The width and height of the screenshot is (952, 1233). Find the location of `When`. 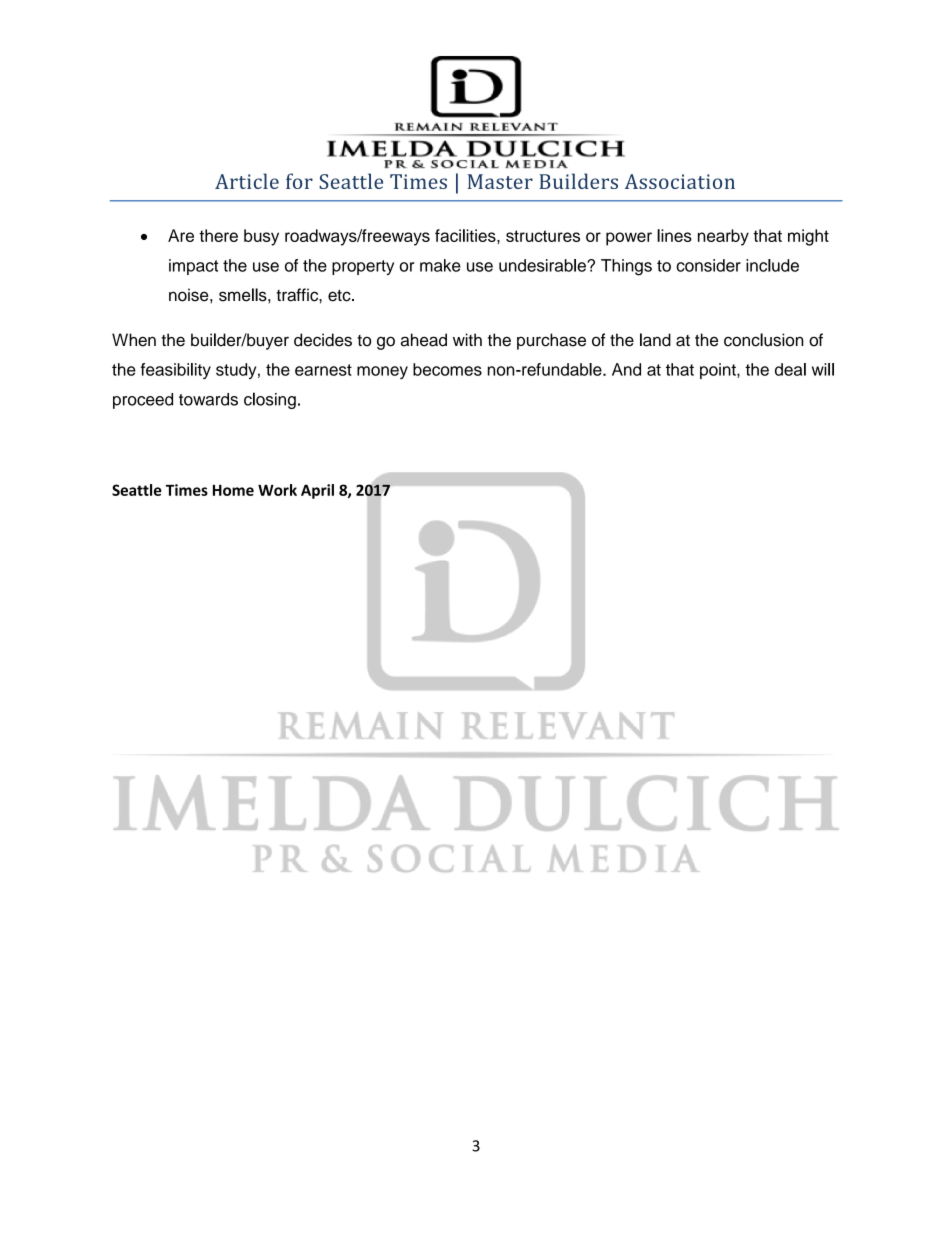

When is located at coordinates (134, 340).
